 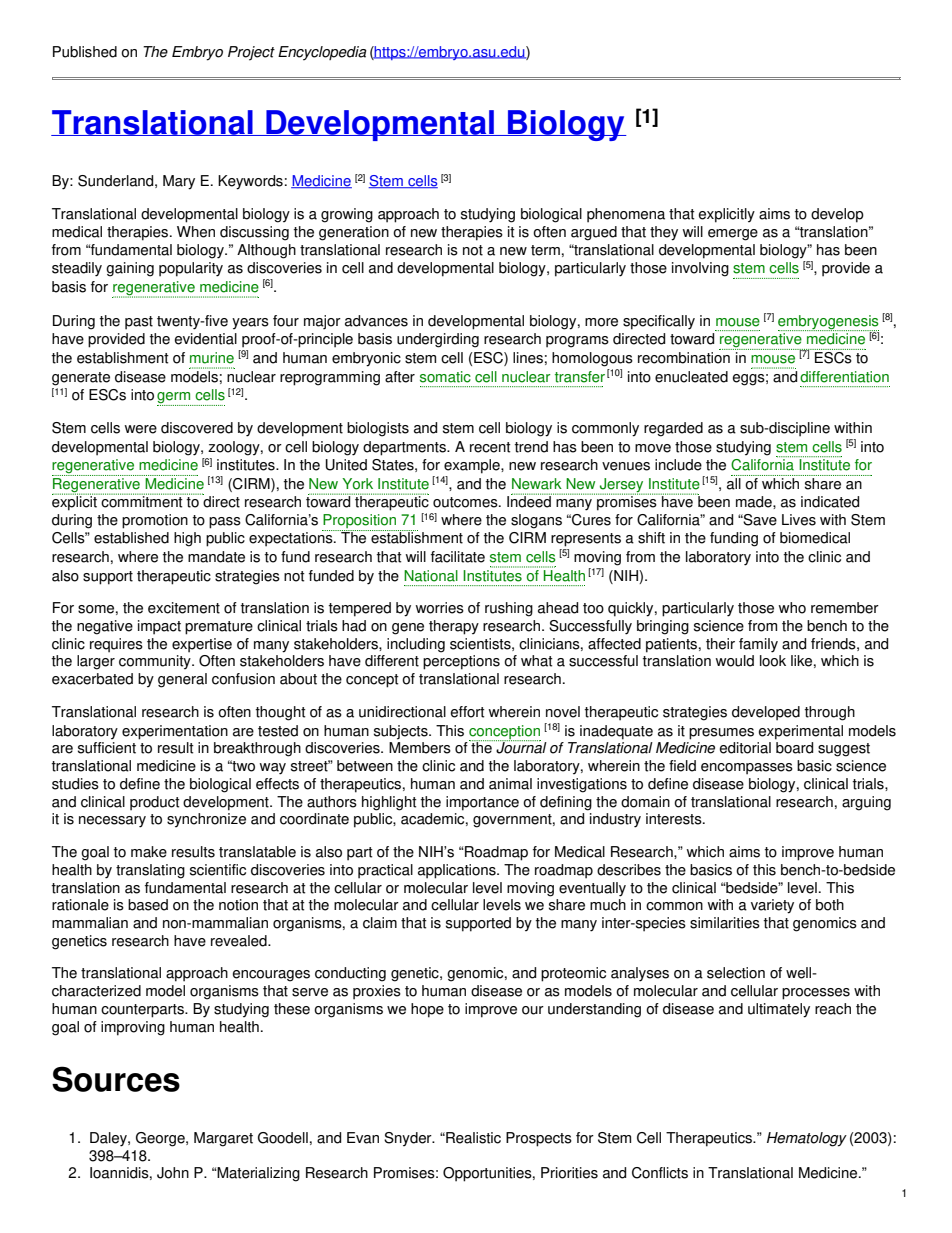 I want to click on emerge, so click(x=733, y=235).
